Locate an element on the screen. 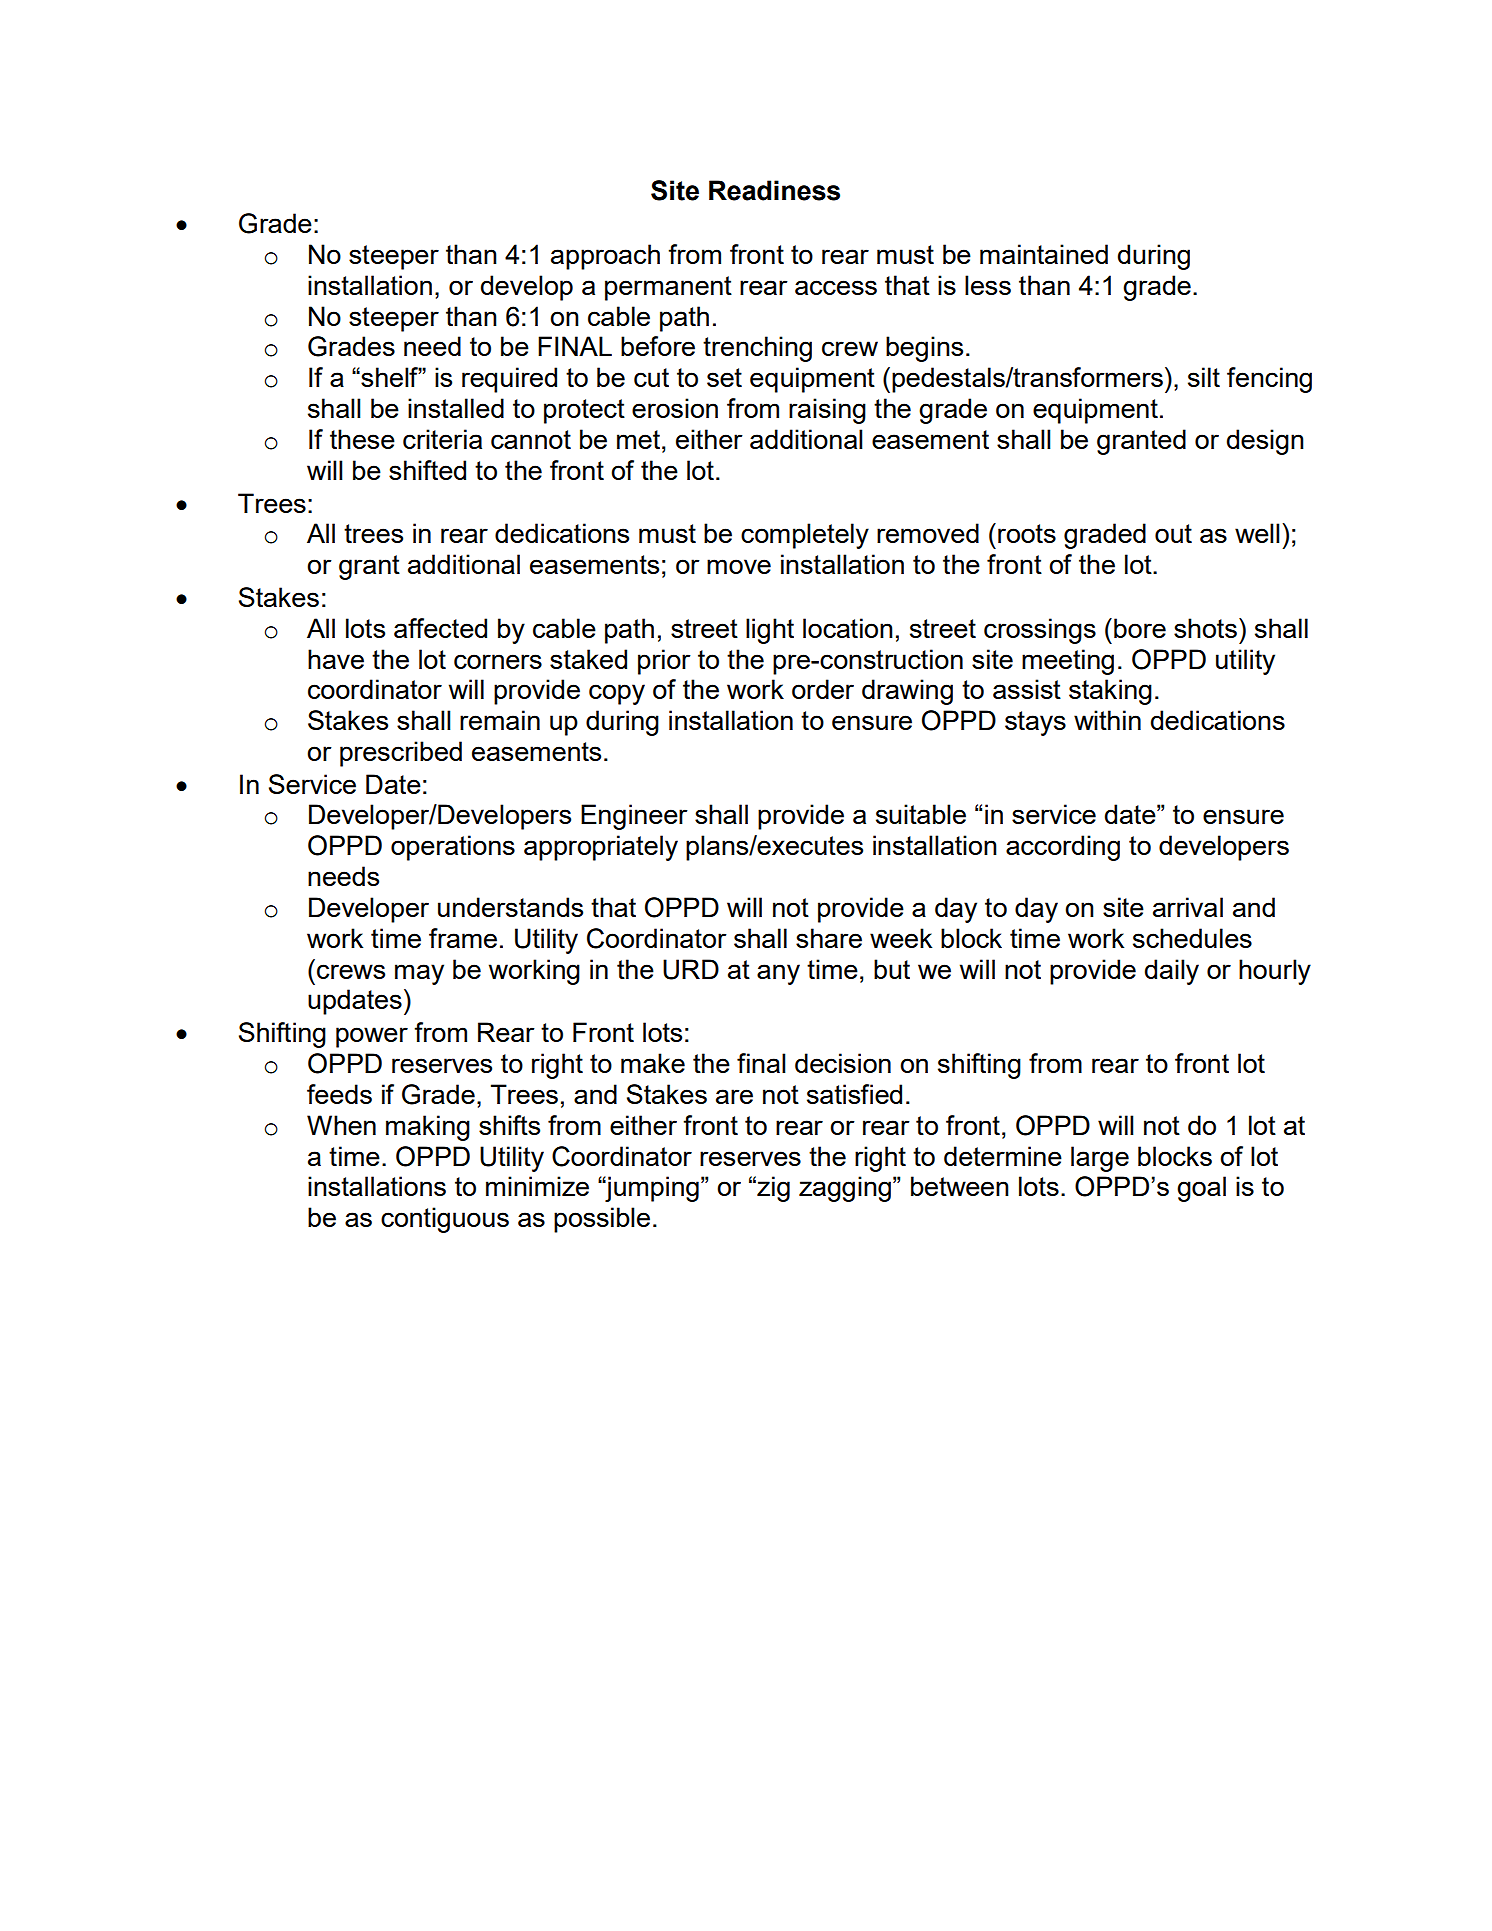 The height and width of the screenshot is (1931, 1492). order is located at coordinates (823, 689).
